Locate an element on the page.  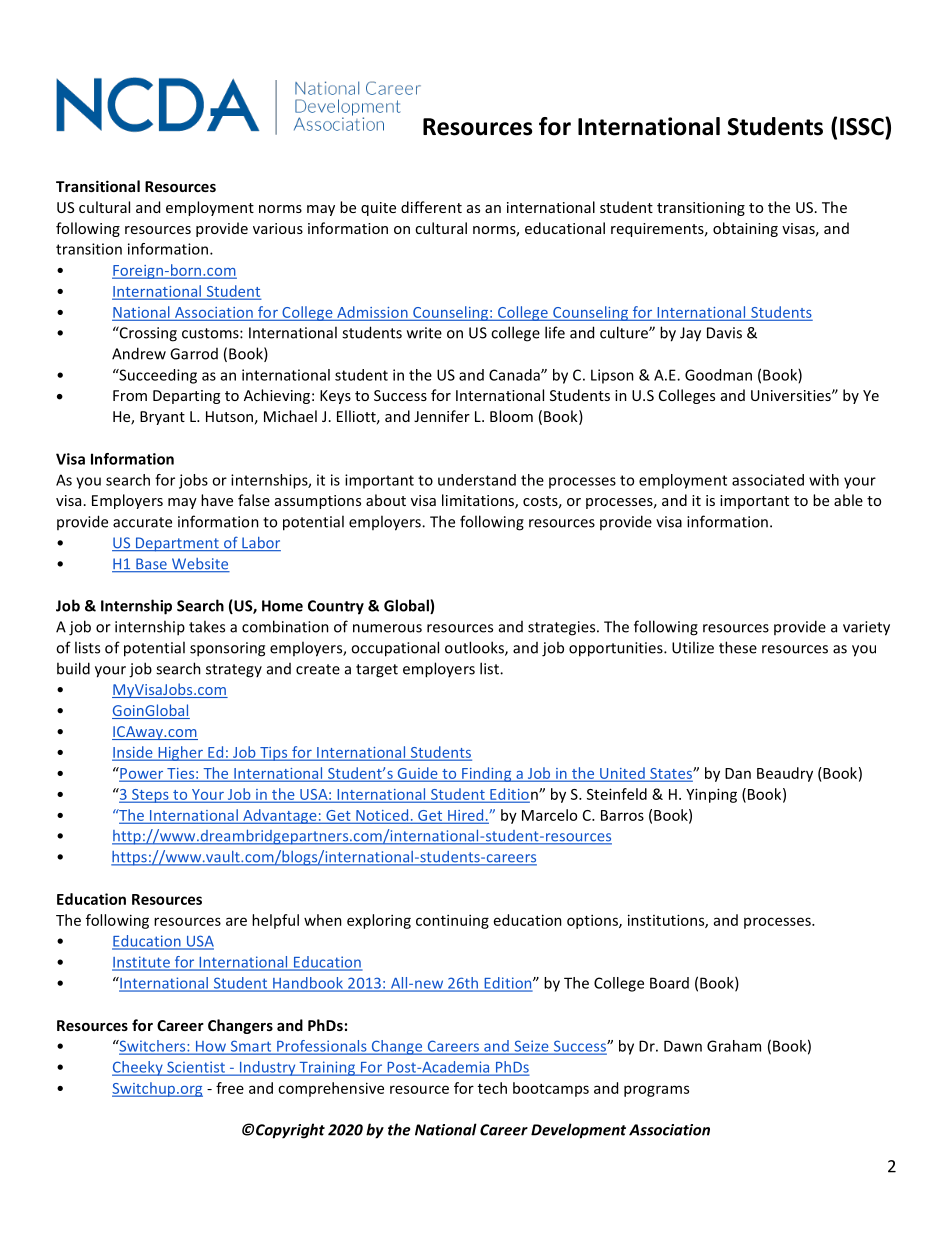
obtaining is located at coordinates (745, 229).
